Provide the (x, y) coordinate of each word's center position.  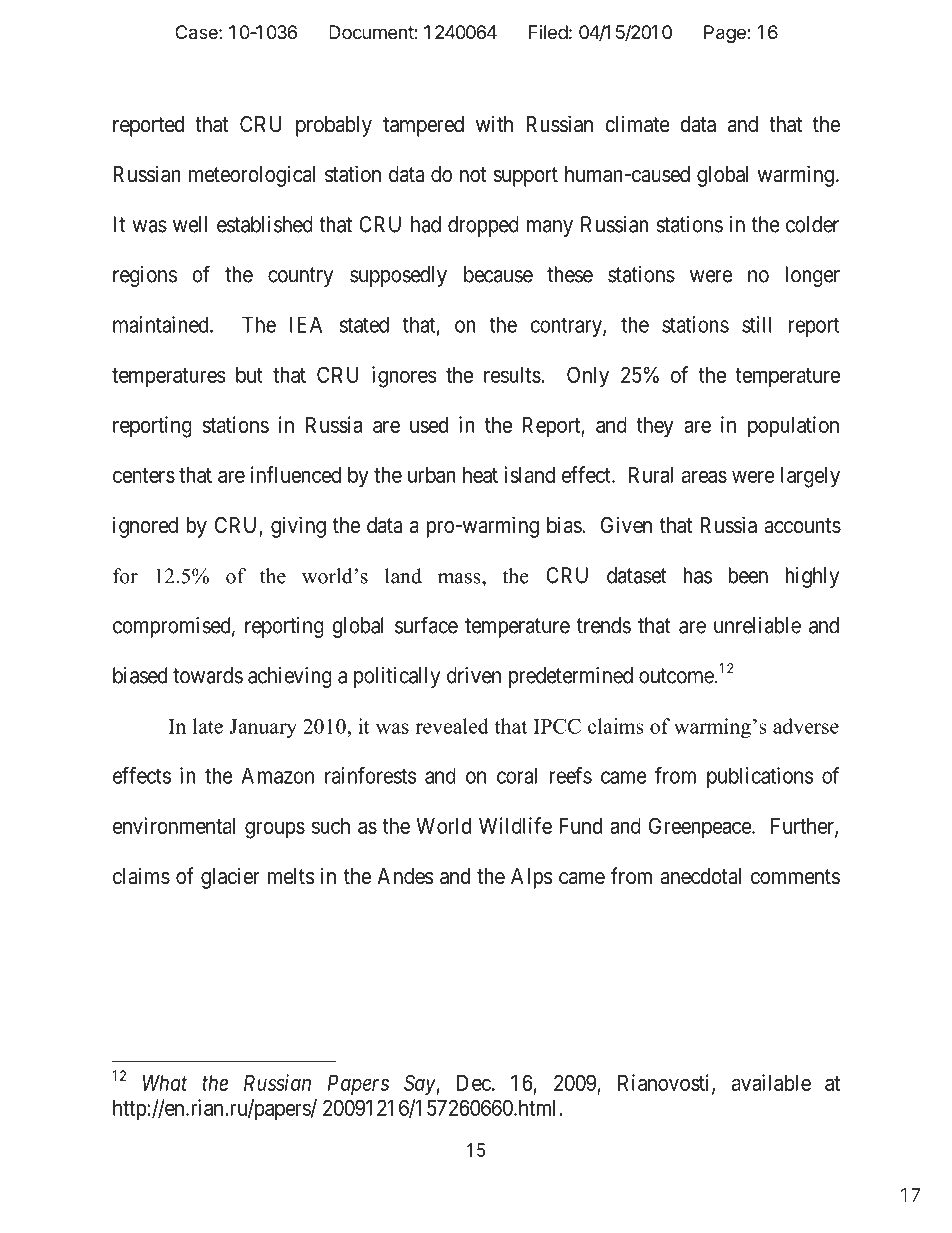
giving (298, 527)
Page (726, 34)
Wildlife (515, 825)
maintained (162, 324)
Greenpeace (701, 828)
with (494, 123)
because (498, 274)
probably (334, 126)
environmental (174, 825)
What (165, 1083)
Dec (474, 1083)
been (748, 575)
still (756, 324)
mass (460, 578)
